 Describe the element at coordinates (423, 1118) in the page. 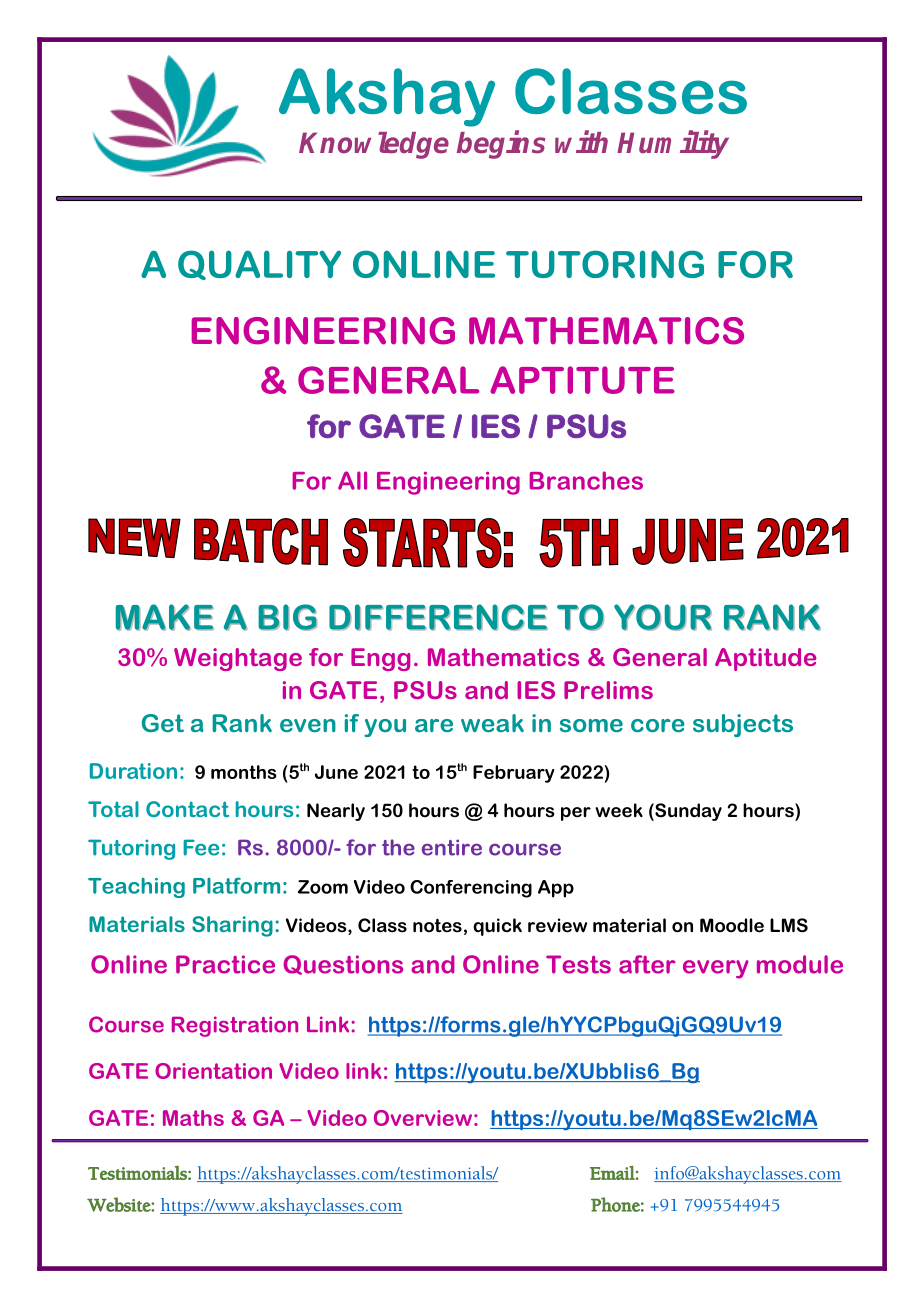

I see `Overview` at that location.
